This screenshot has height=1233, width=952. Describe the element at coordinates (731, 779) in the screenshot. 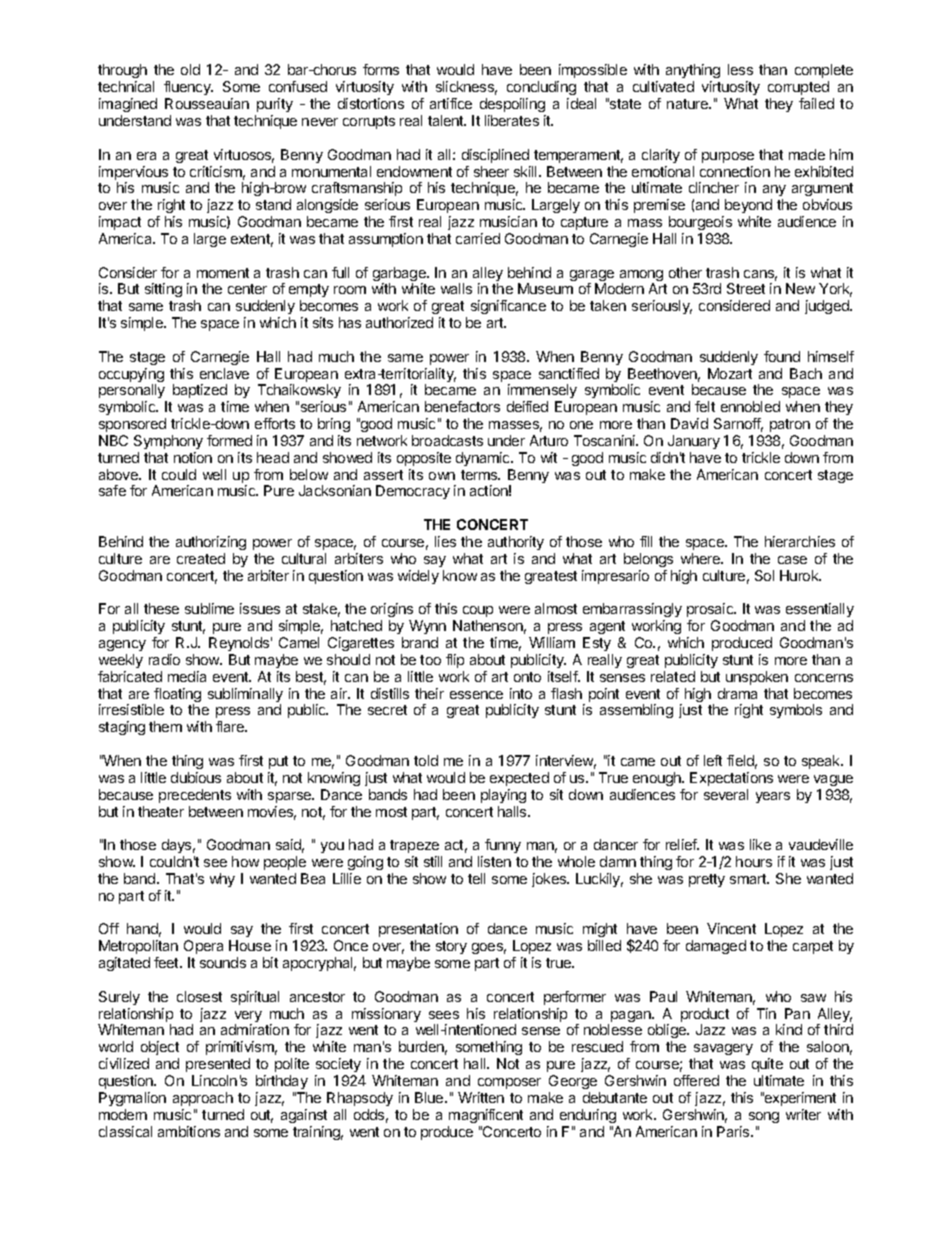

I see `Expectations` at that location.
